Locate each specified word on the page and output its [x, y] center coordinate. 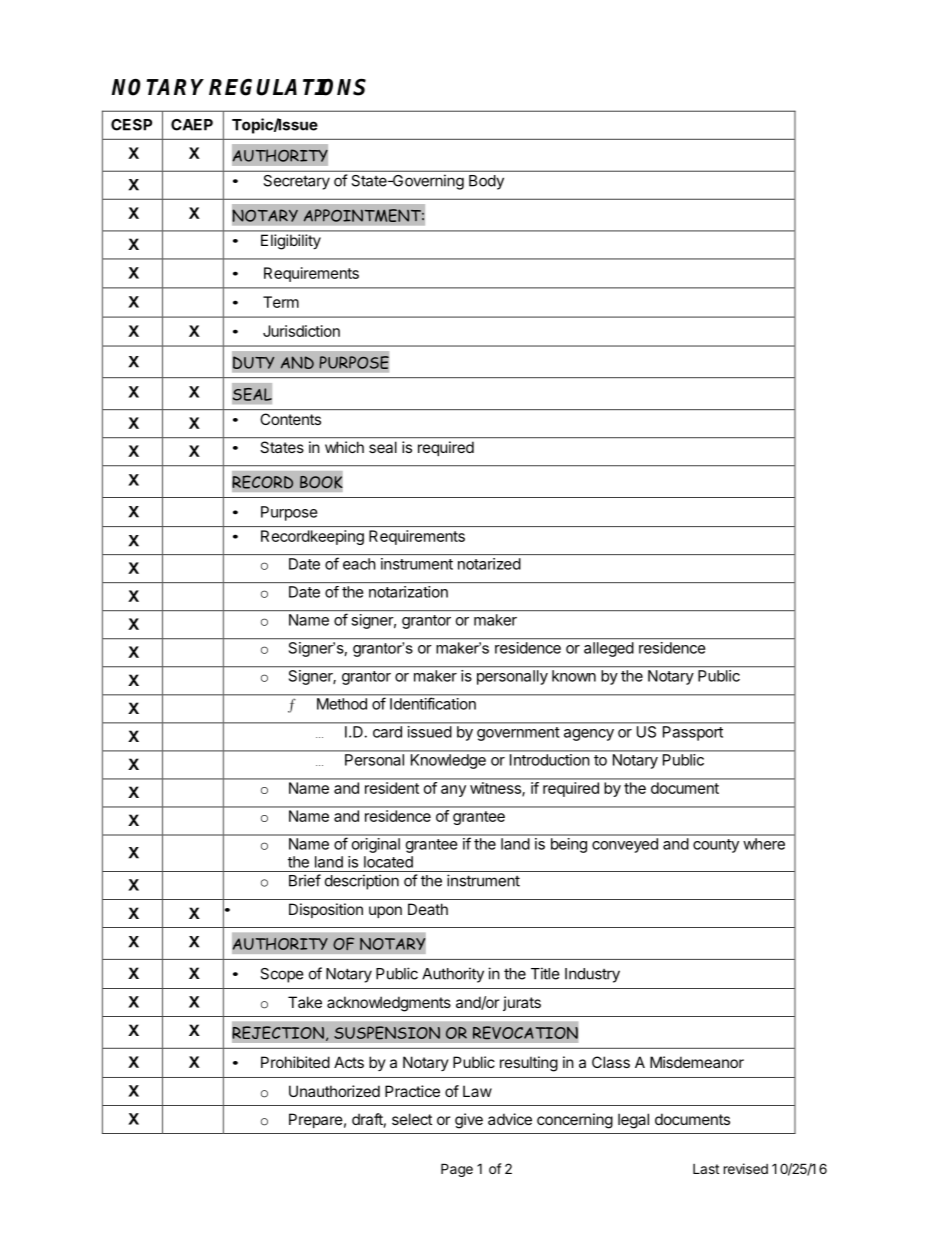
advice [510, 1119]
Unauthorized [334, 1091]
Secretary [297, 182]
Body [486, 182]
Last [706, 1169]
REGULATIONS [287, 87]
